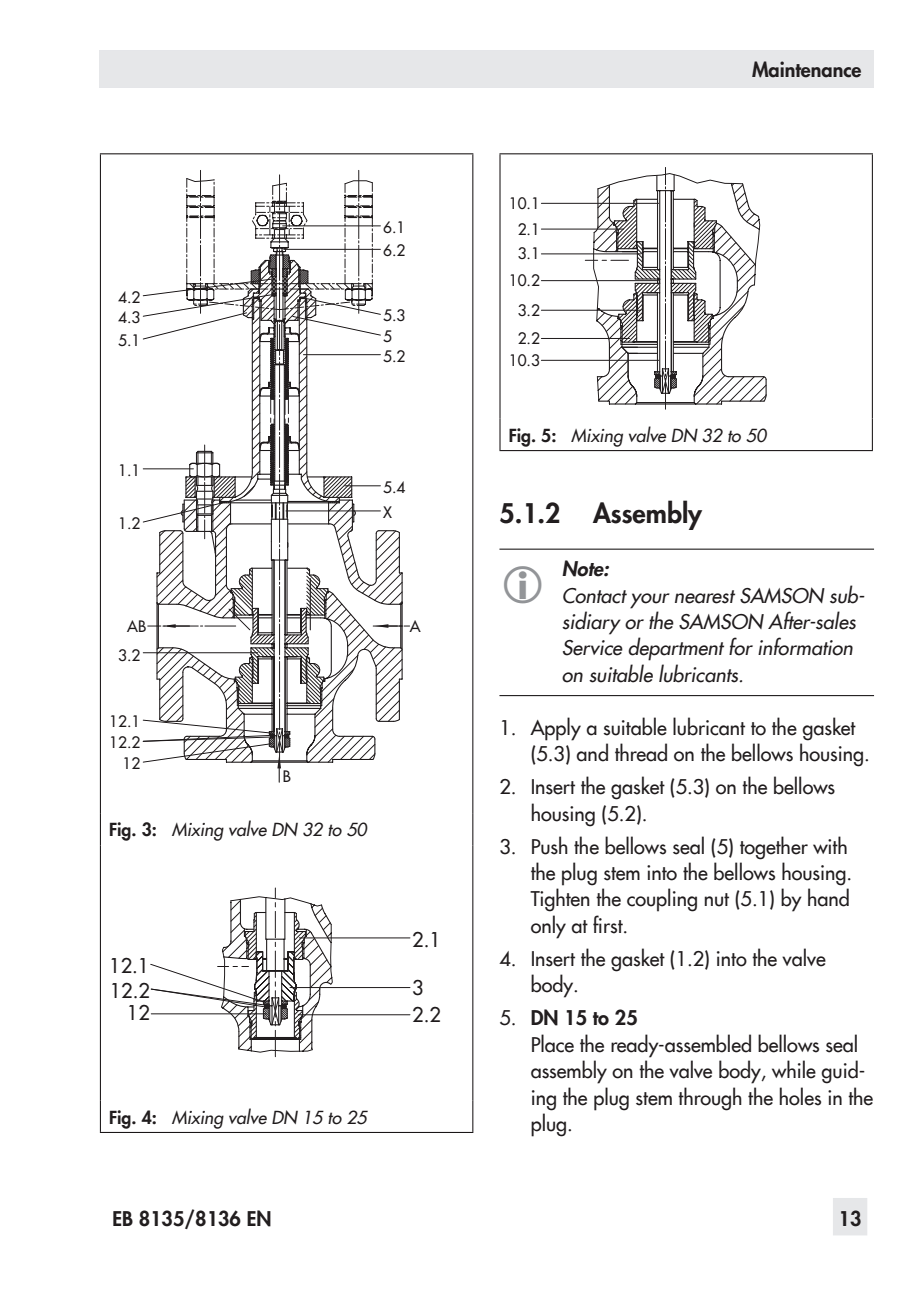 This screenshot has width=924, height=1311. I want to click on thread, so click(641, 752).
